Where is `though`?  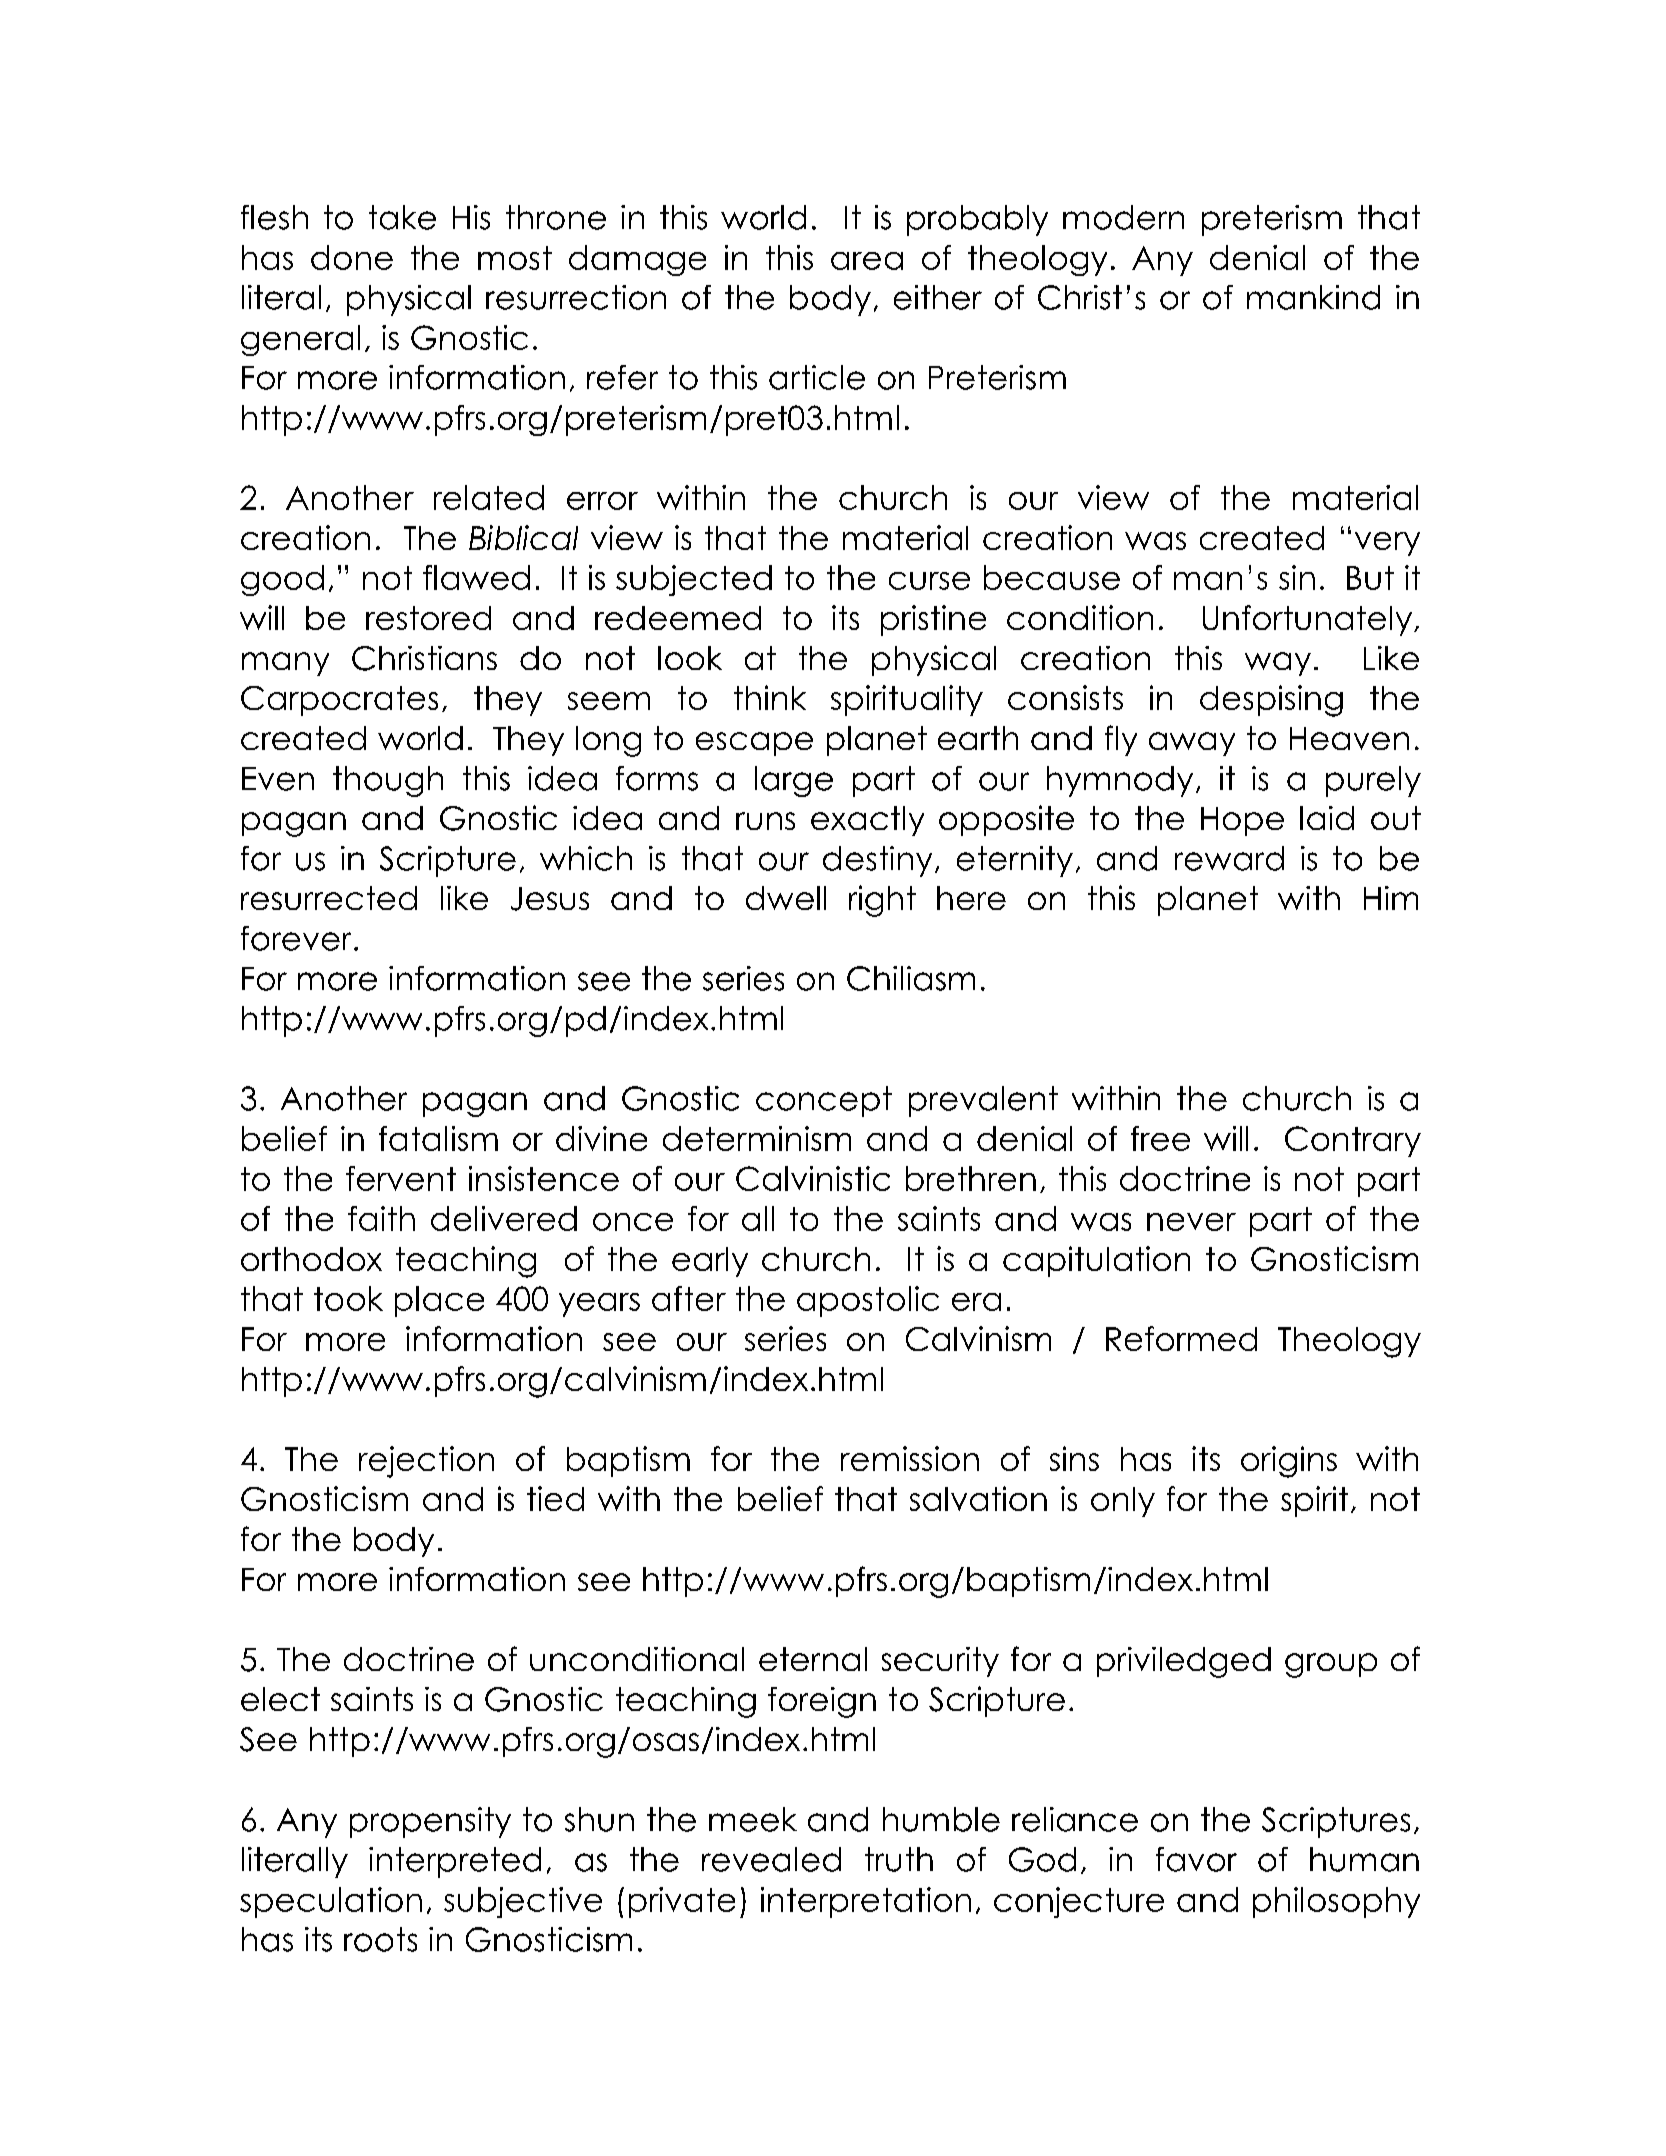 though is located at coordinates (388, 781).
